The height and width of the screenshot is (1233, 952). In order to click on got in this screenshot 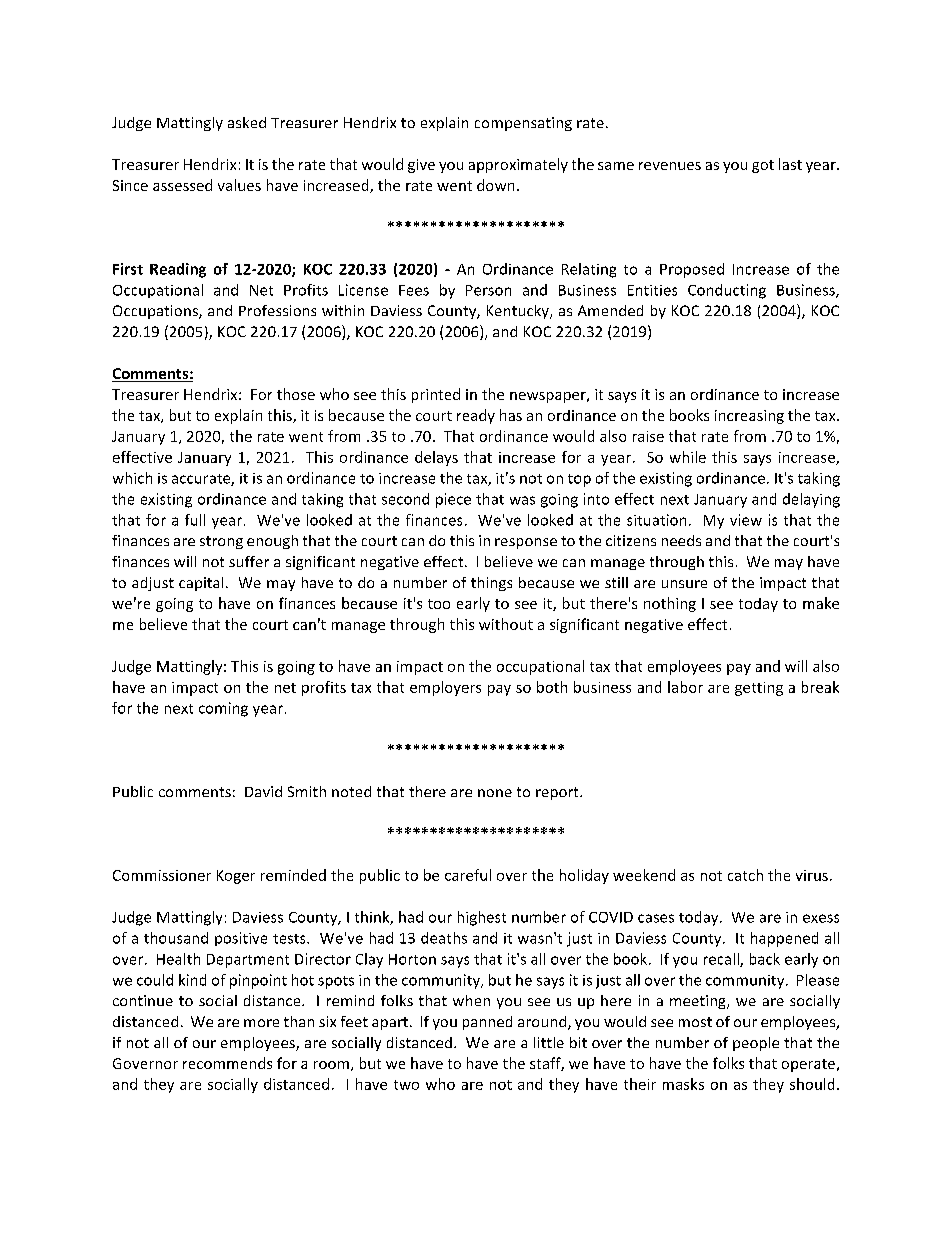, I will do `click(763, 166)`.
